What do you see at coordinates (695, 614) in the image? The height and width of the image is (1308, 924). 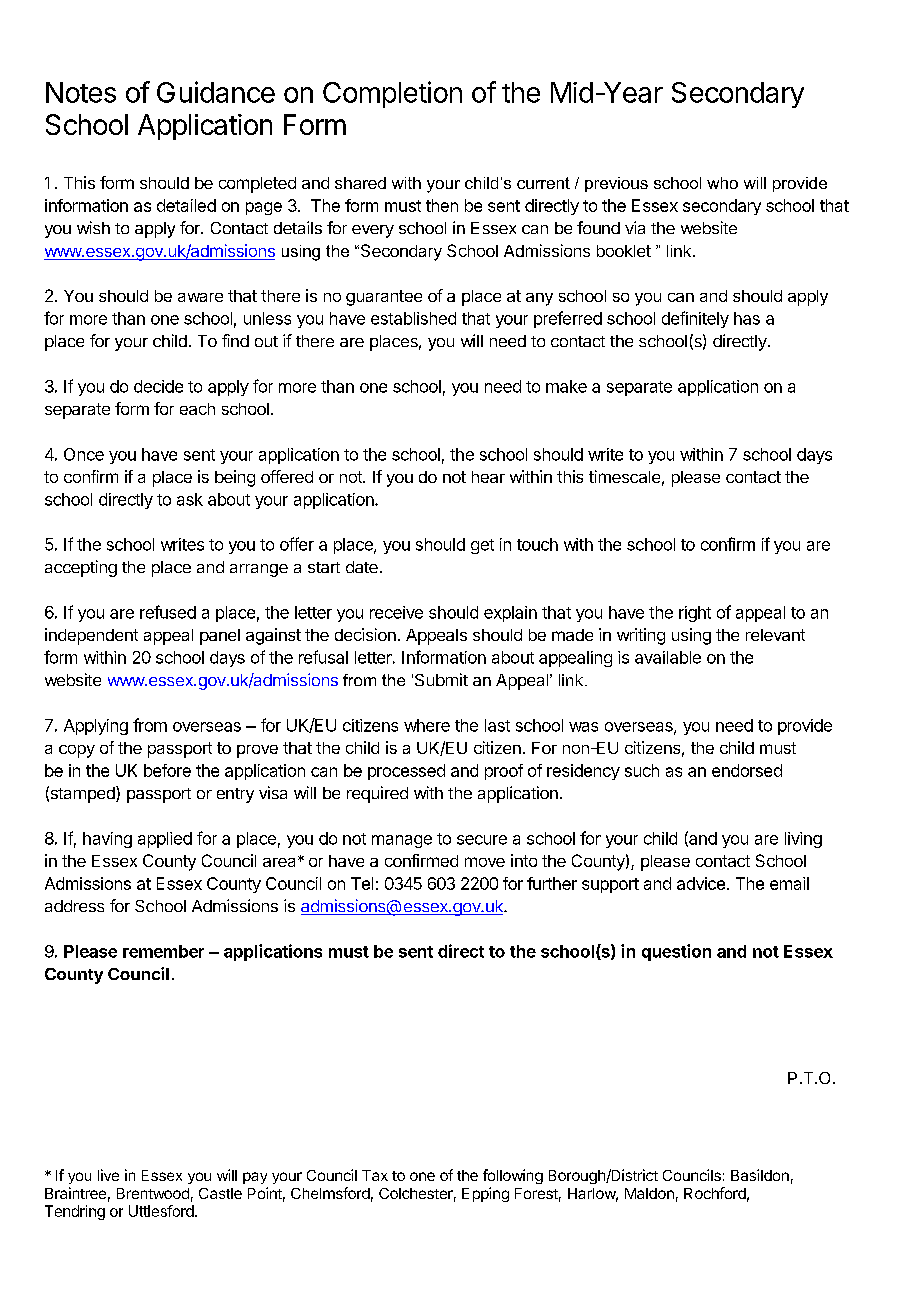 I see `right` at bounding box center [695, 614].
